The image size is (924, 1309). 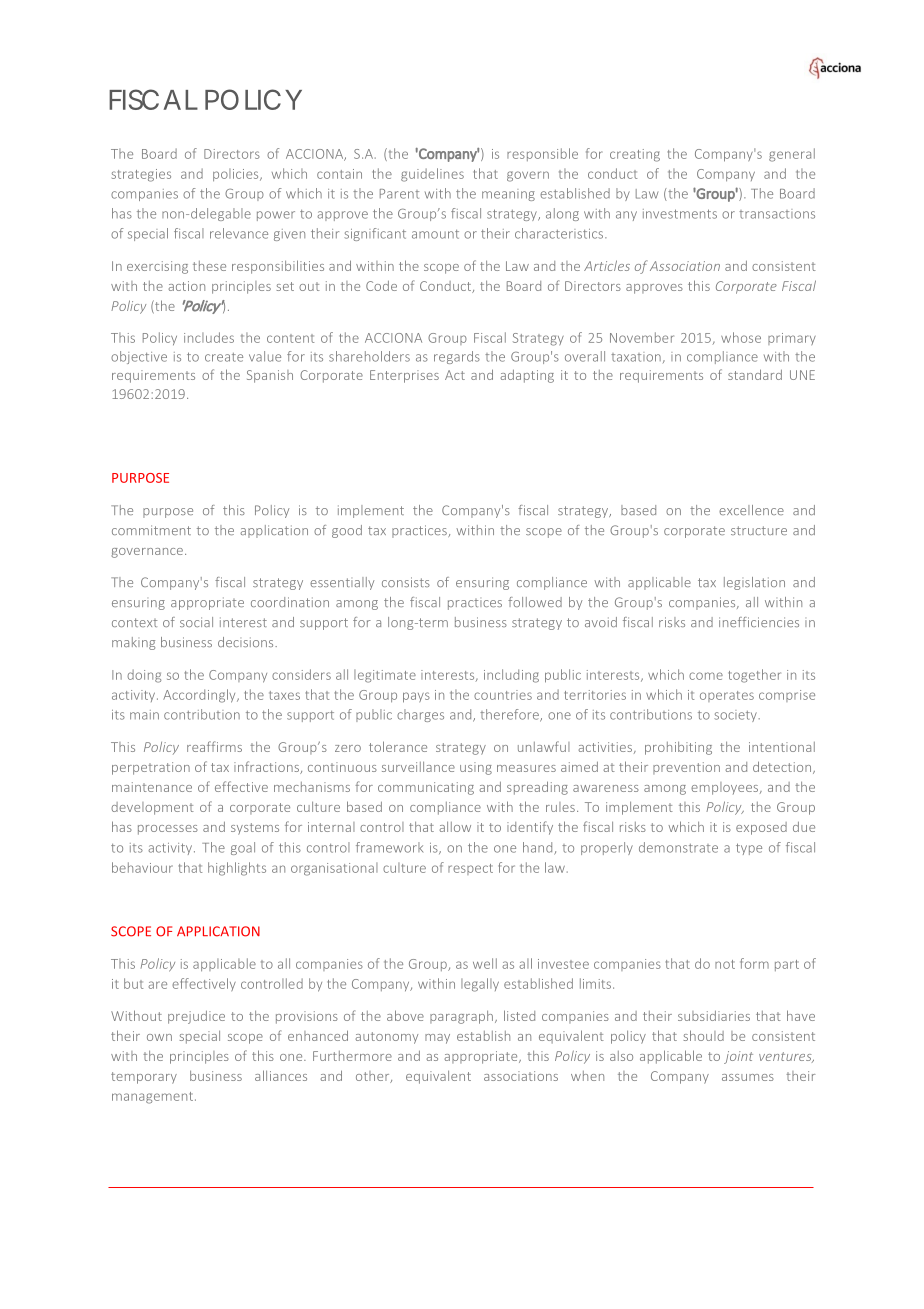 I want to click on standard, so click(x=755, y=374).
